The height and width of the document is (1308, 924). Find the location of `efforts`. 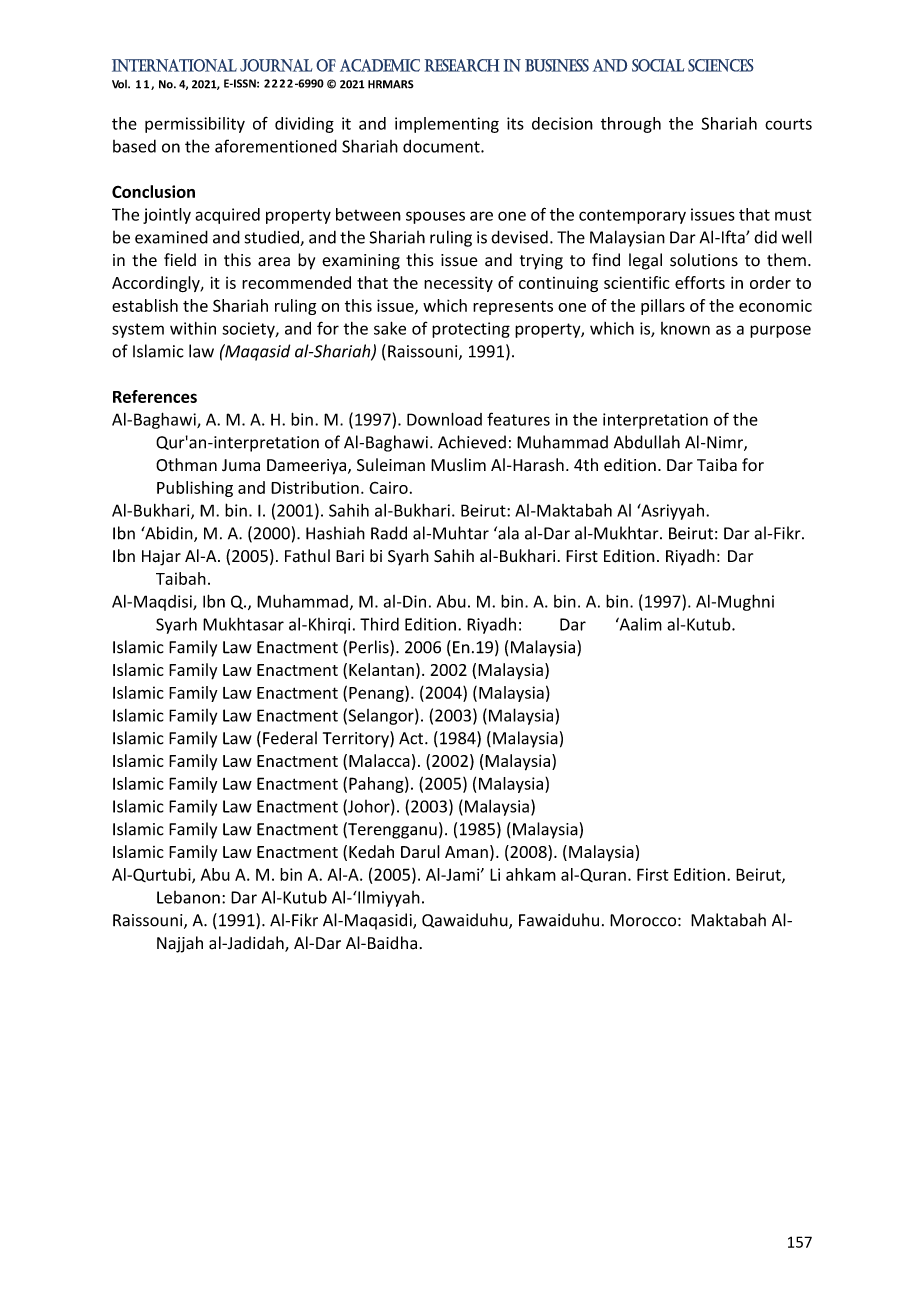

efforts is located at coordinates (700, 282).
